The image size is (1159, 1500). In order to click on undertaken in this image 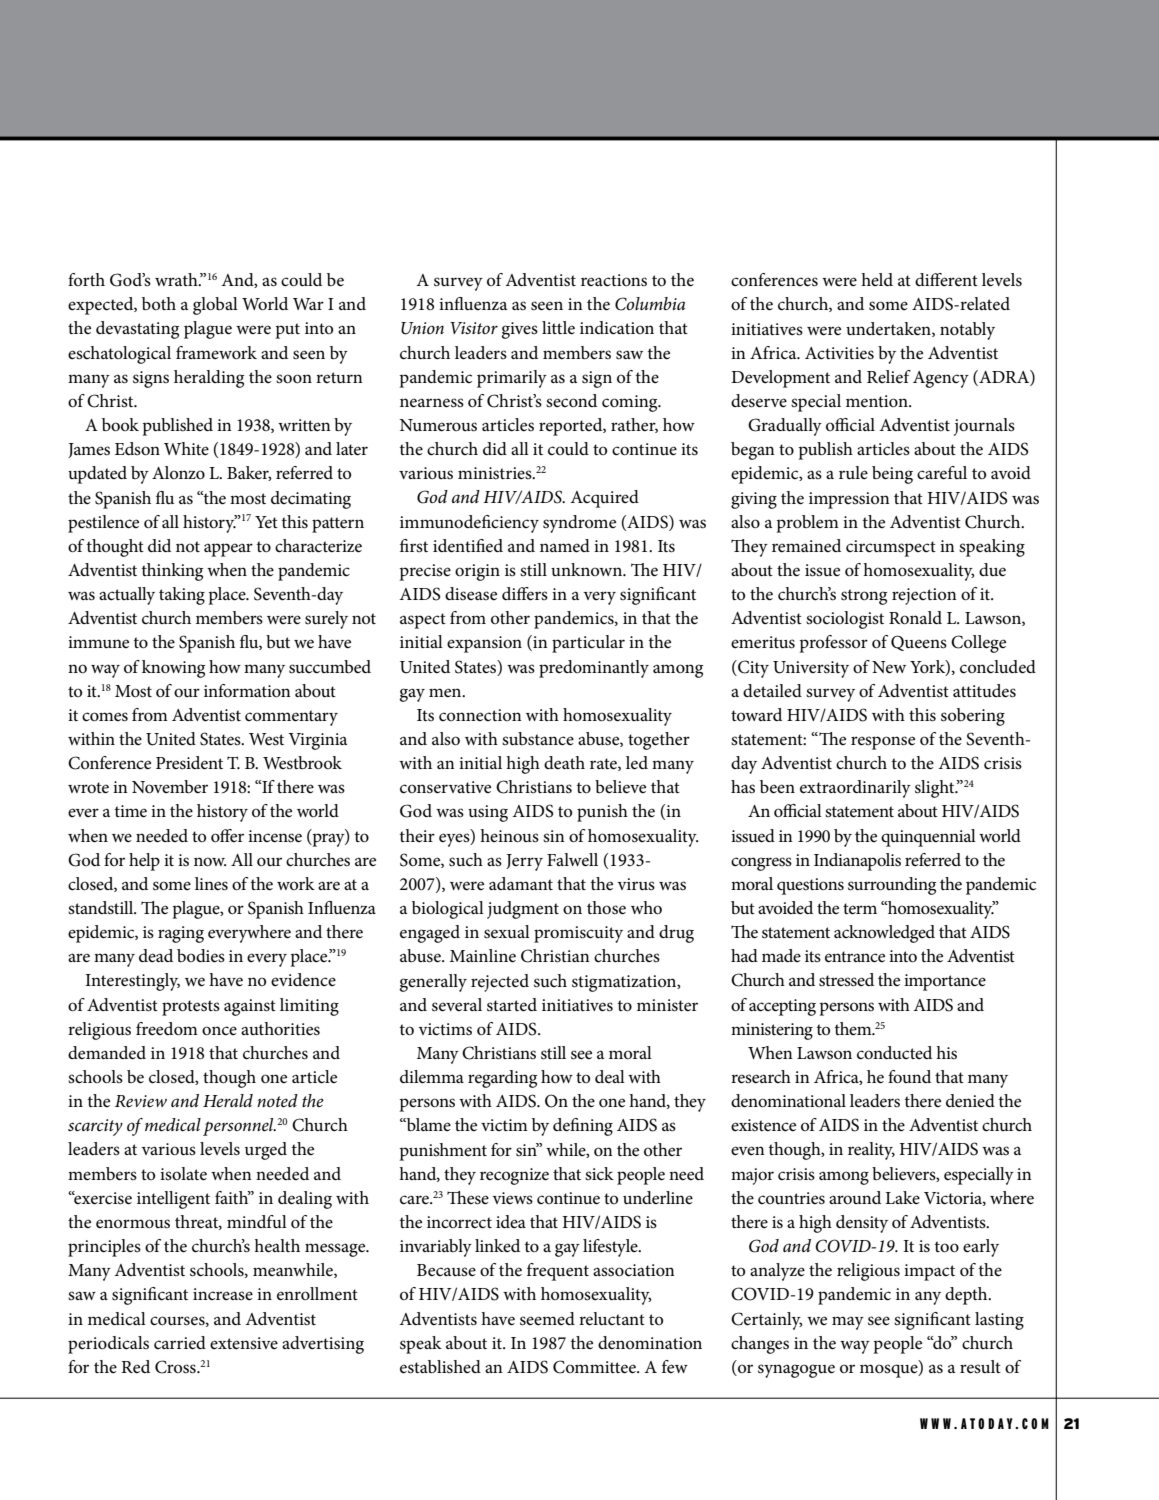, I will do `click(889, 329)`.
